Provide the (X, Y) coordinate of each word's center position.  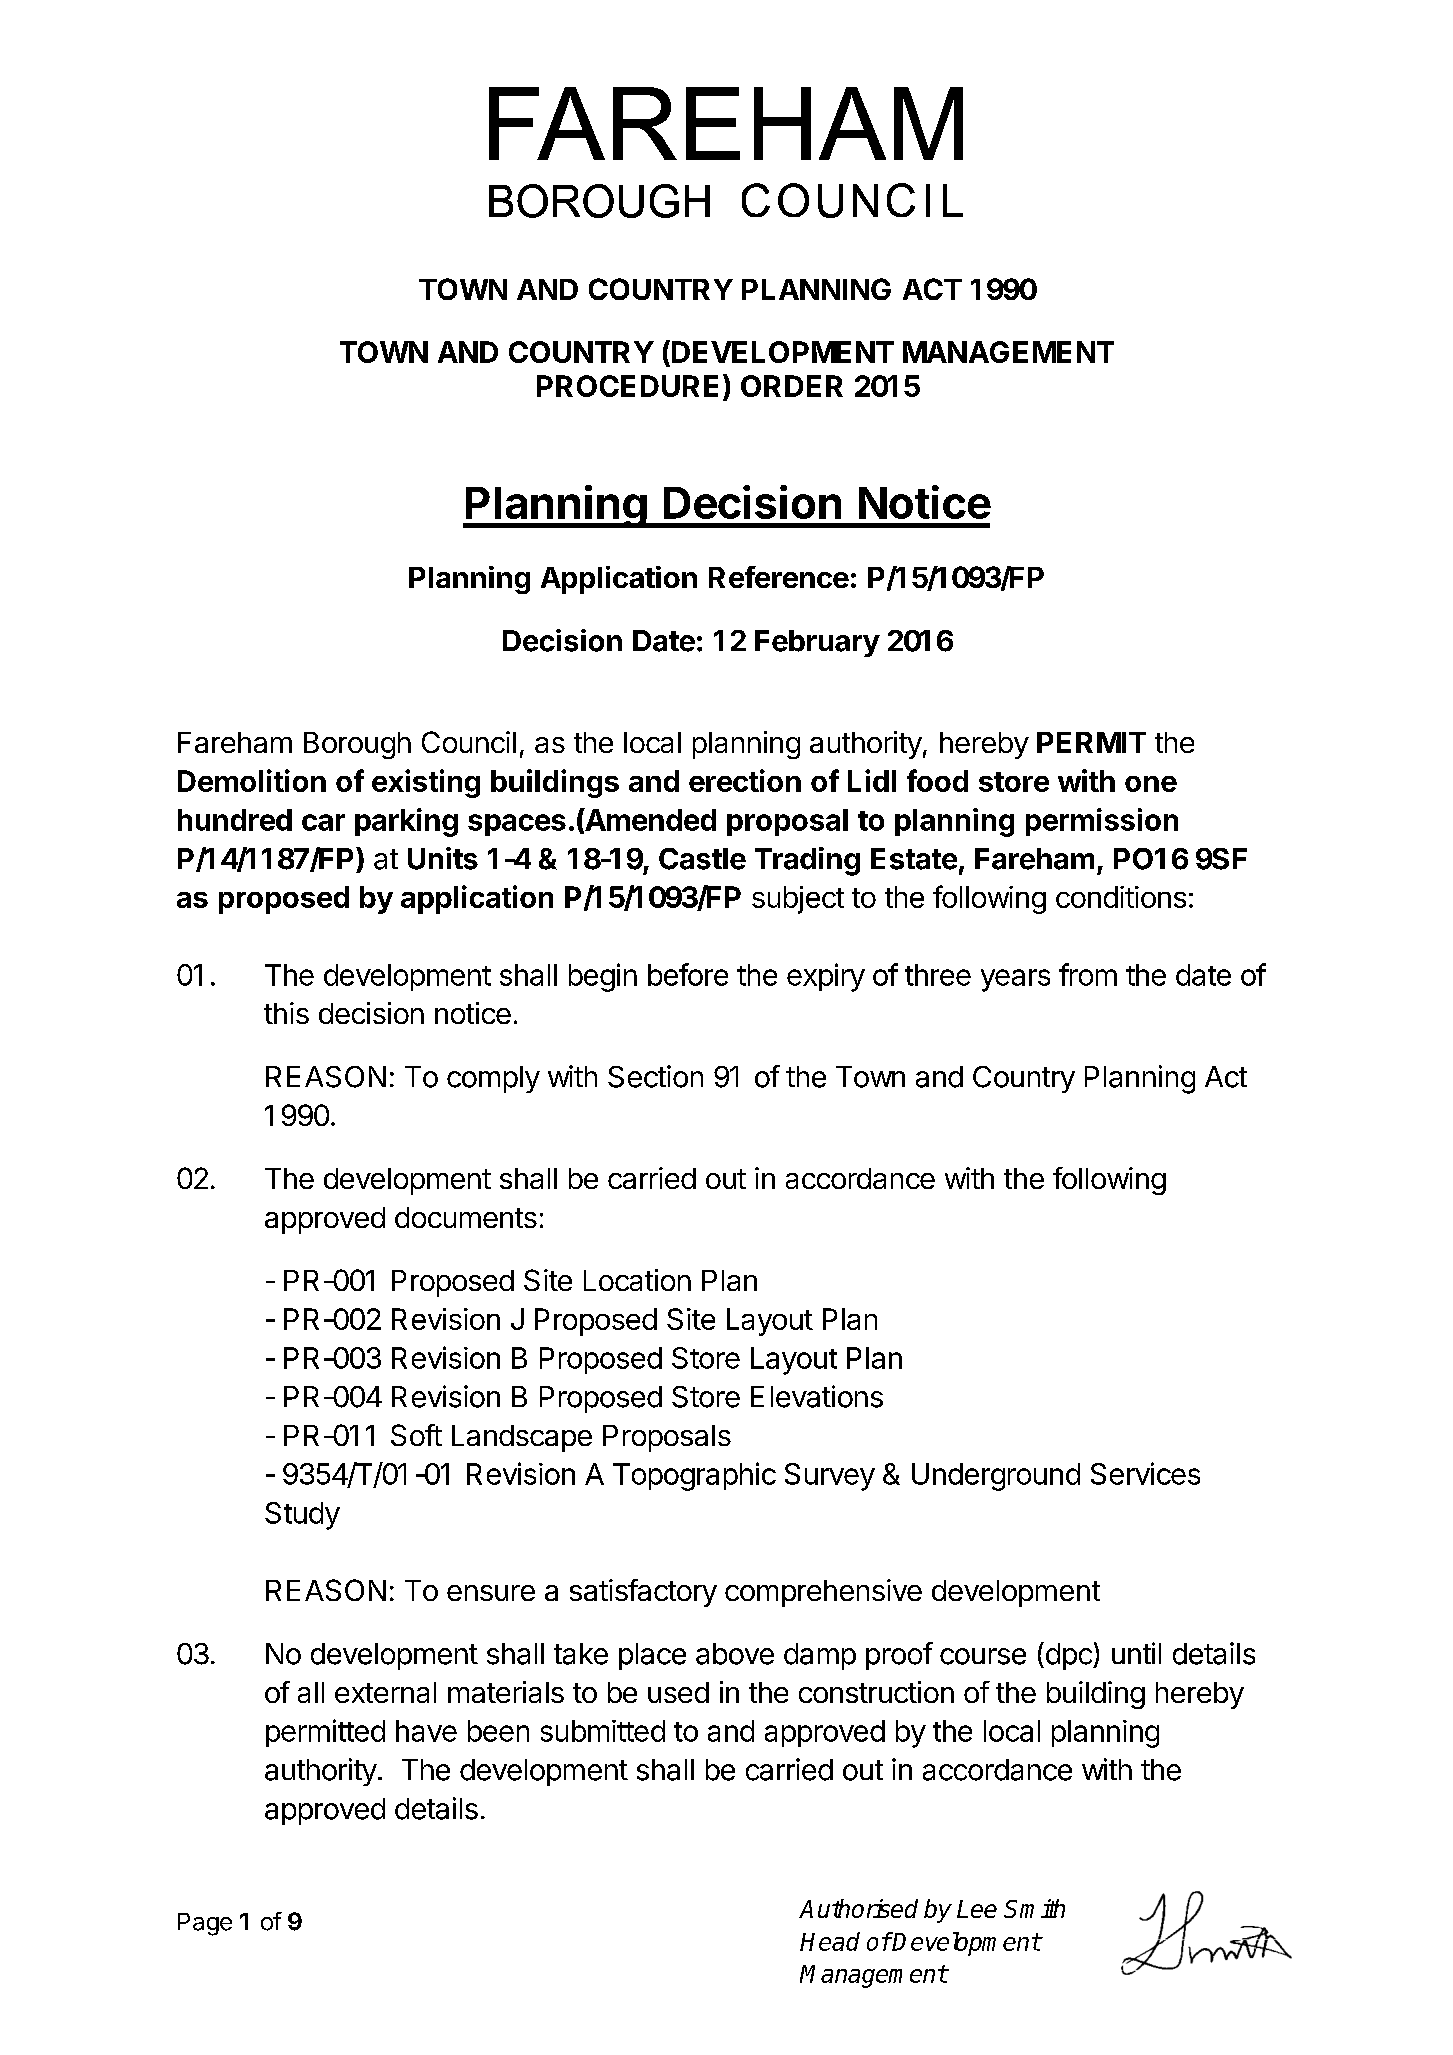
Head (830, 1941)
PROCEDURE (627, 386)
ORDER (792, 386)
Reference (779, 577)
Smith (1034, 1908)
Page (205, 1924)
